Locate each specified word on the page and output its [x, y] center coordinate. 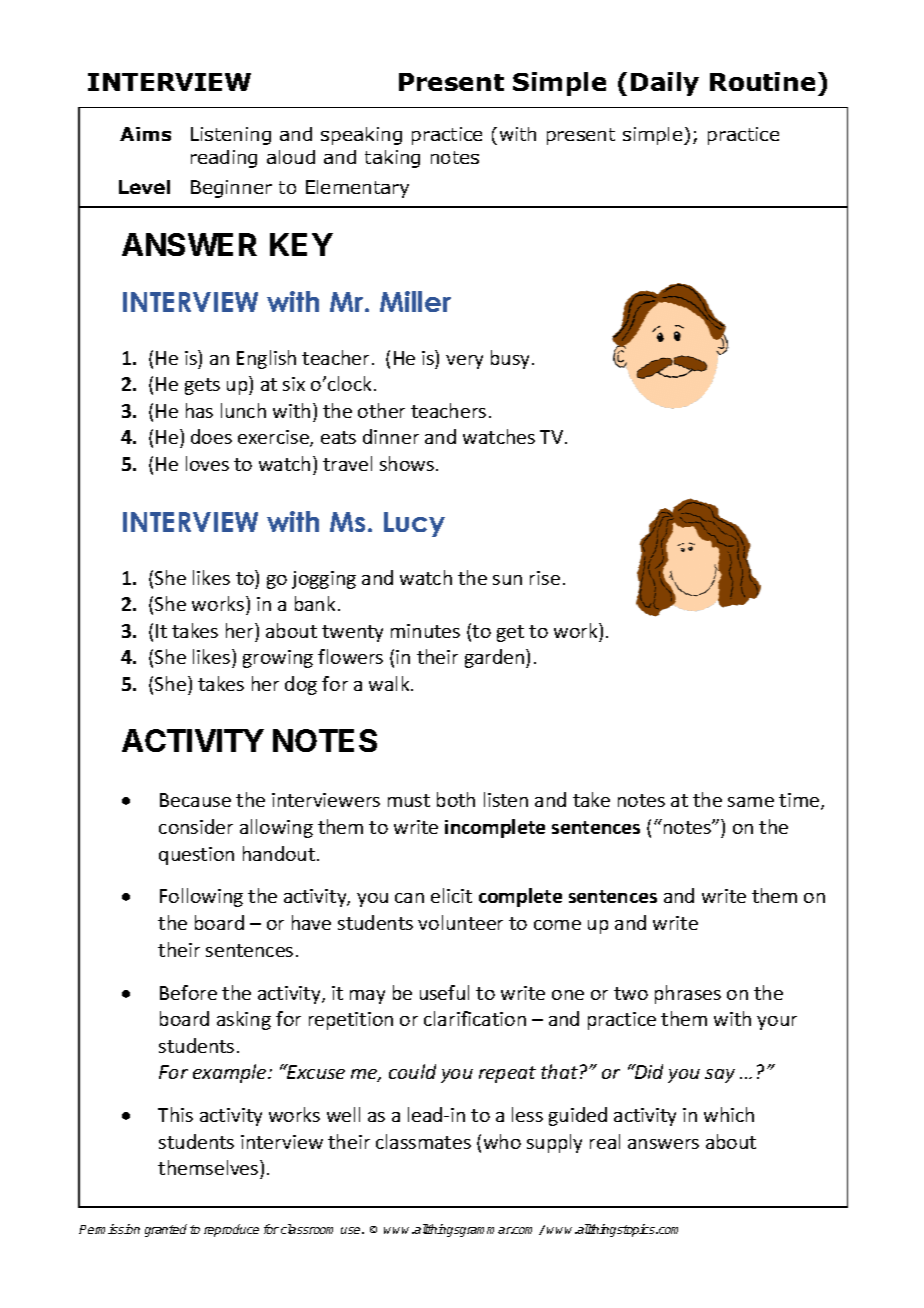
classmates [423, 1141]
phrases [688, 994]
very [464, 362]
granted [166, 1230]
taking [392, 159]
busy [512, 359]
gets [202, 386]
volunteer [460, 922]
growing [278, 659]
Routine [762, 81]
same [751, 802]
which [729, 1114]
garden [496, 658]
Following [201, 897]
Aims [145, 134]
